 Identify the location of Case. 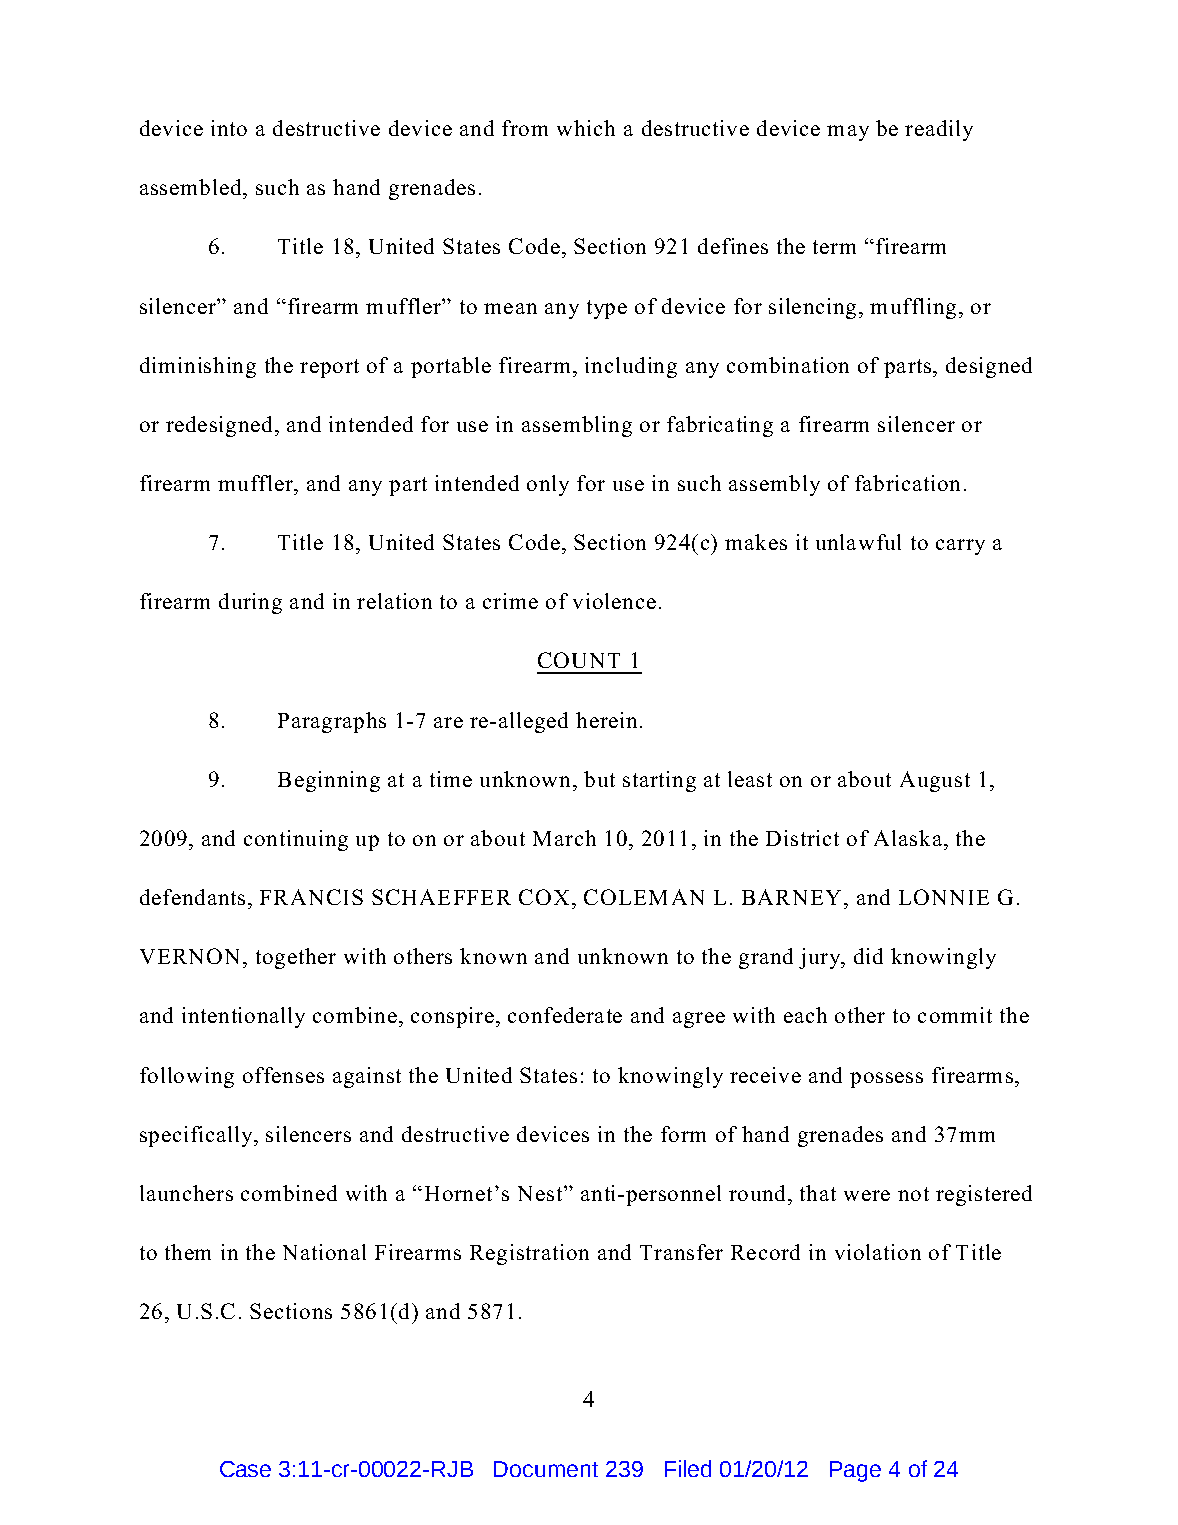
(245, 1469).
